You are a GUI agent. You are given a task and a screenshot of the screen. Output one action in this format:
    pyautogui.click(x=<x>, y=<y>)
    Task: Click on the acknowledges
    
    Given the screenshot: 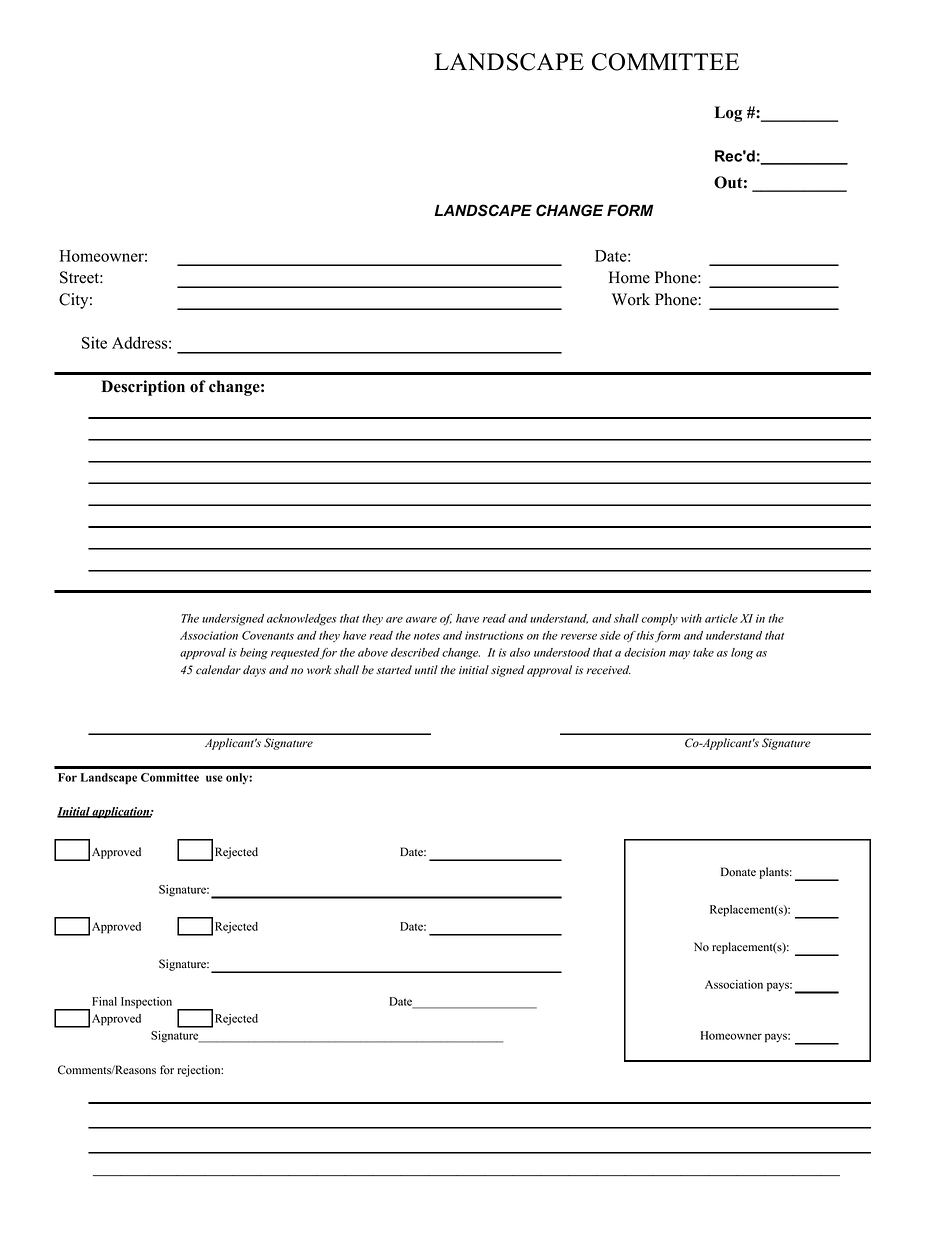 What is the action you would take?
    pyautogui.click(x=302, y=620)
